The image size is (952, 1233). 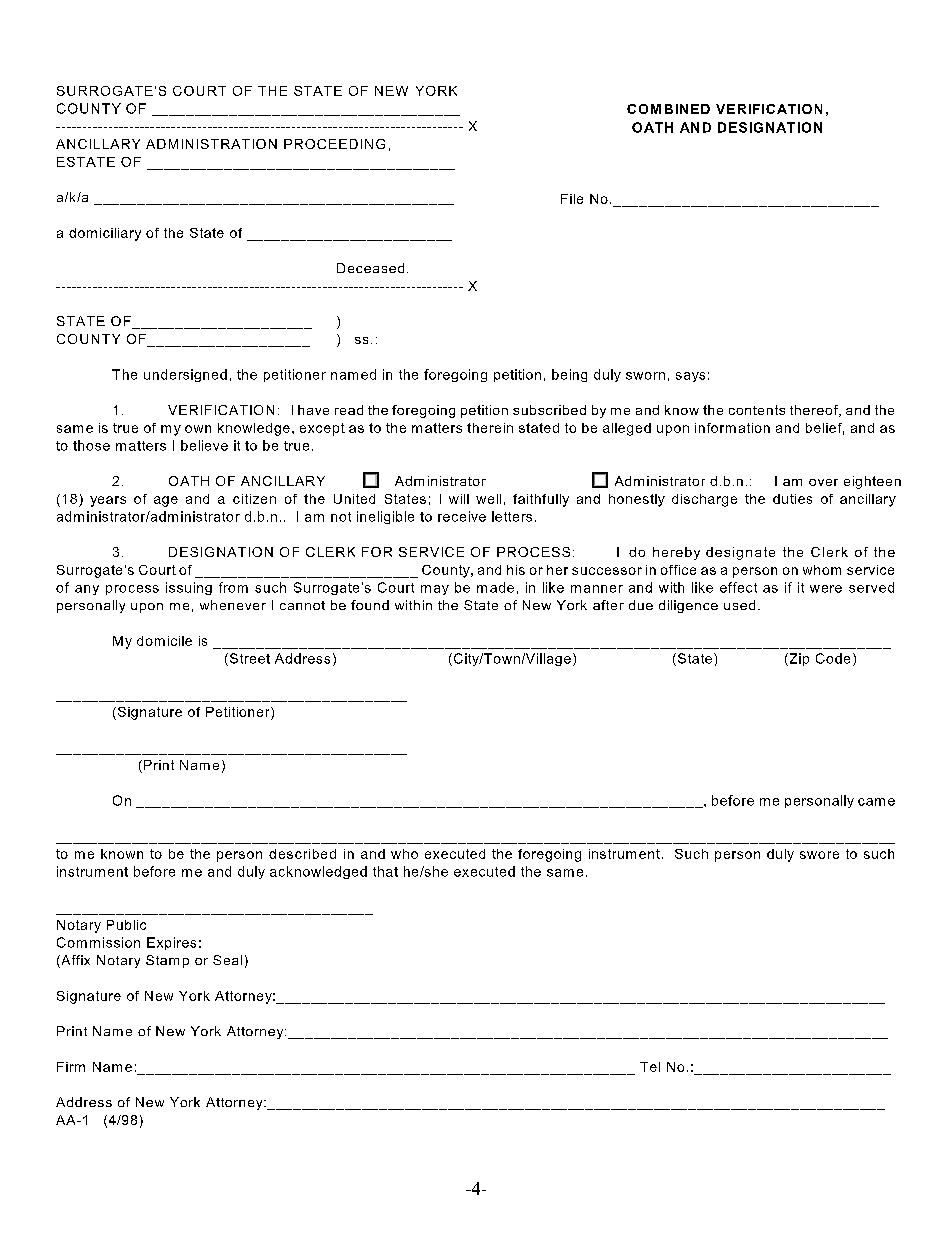 What do you see at coordinates (211, 144) in the screenshot?
I see `ADMINISTRATION` at bounding box center [211, 144].
